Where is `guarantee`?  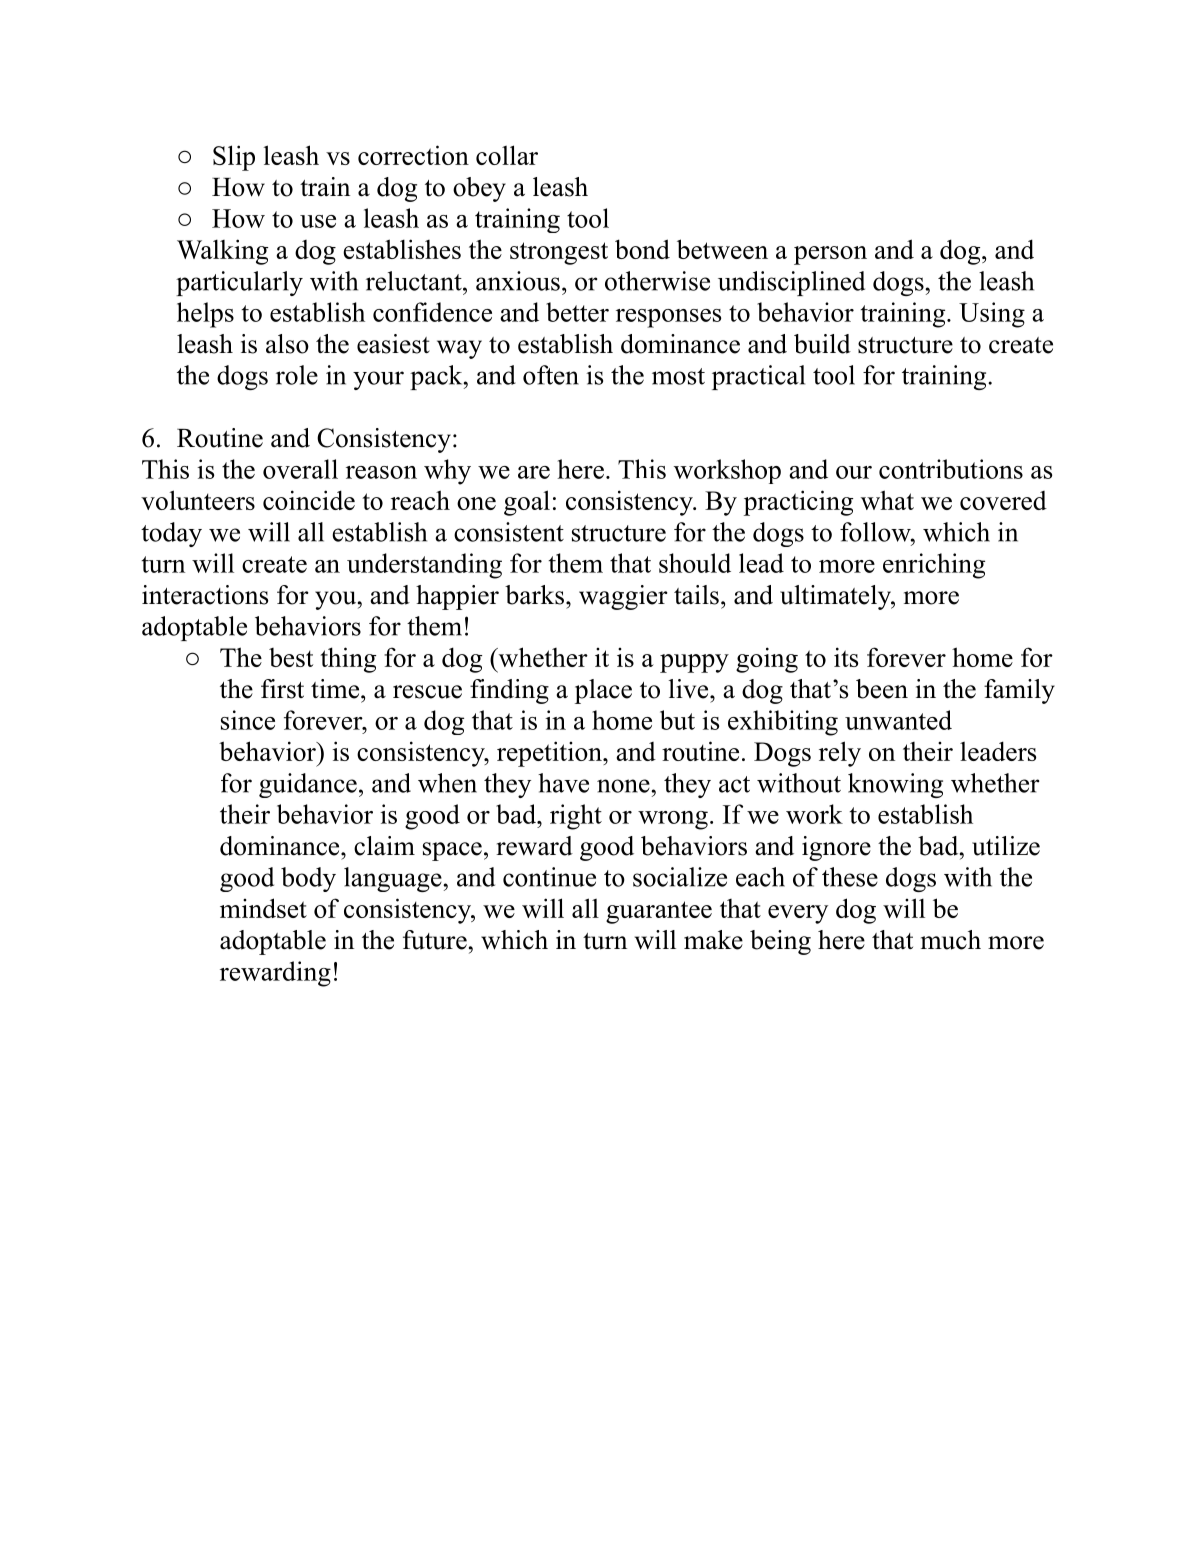 guarantee is located at coordinates (659, 912).
